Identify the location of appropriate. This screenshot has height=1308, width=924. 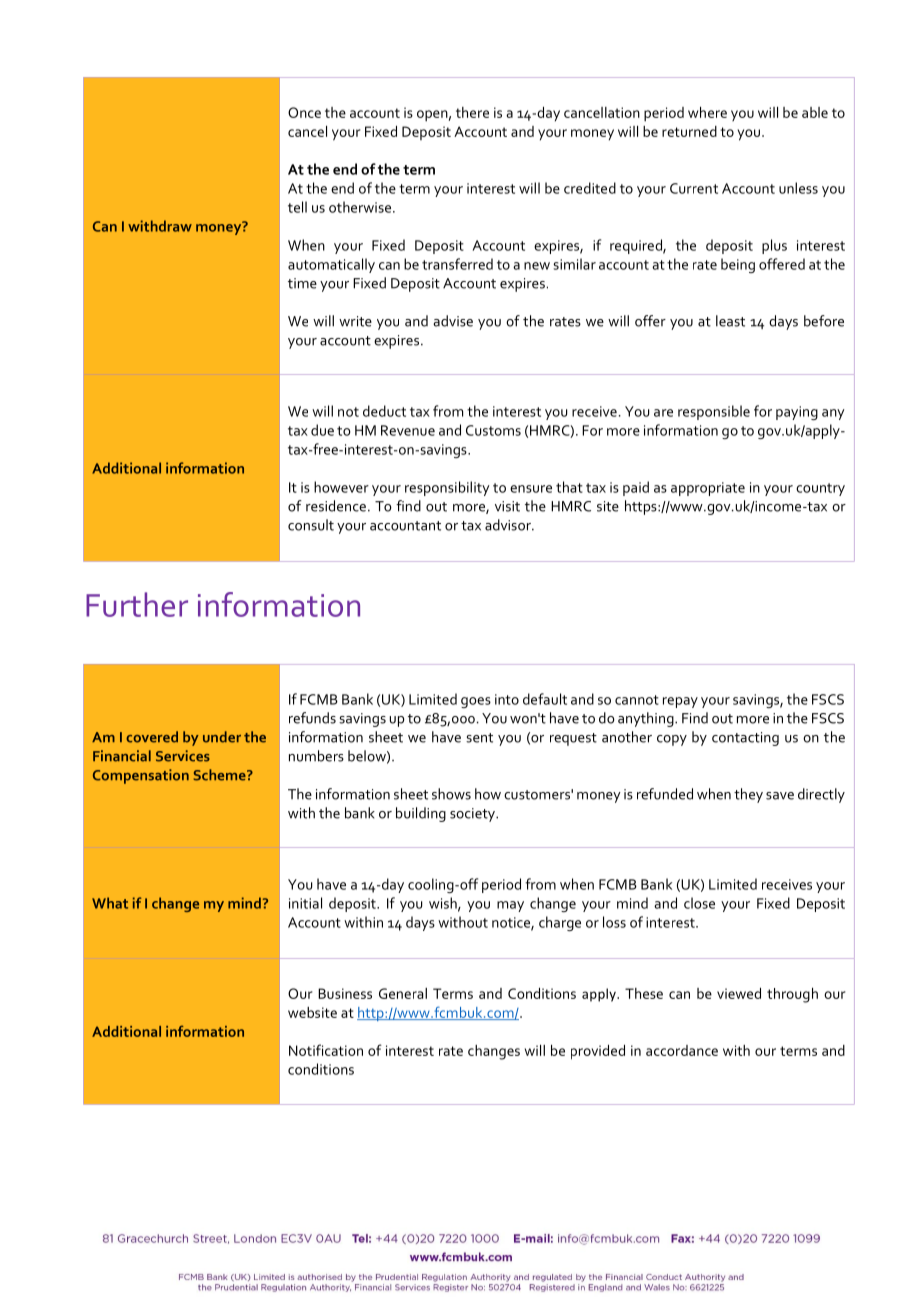
(708, 489).
